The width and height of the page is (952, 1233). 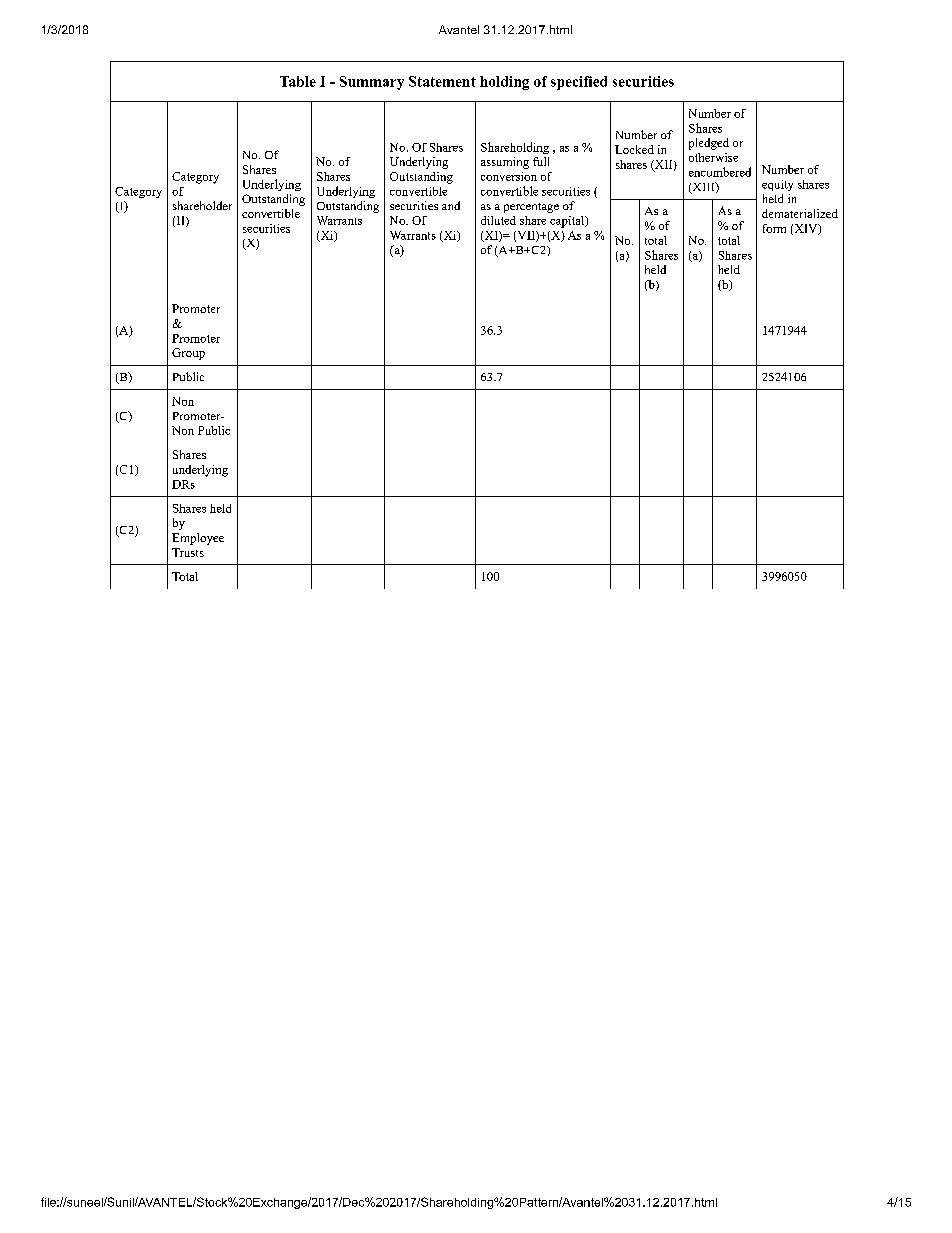 I want to click on Table, so click(x=298, y=81).
